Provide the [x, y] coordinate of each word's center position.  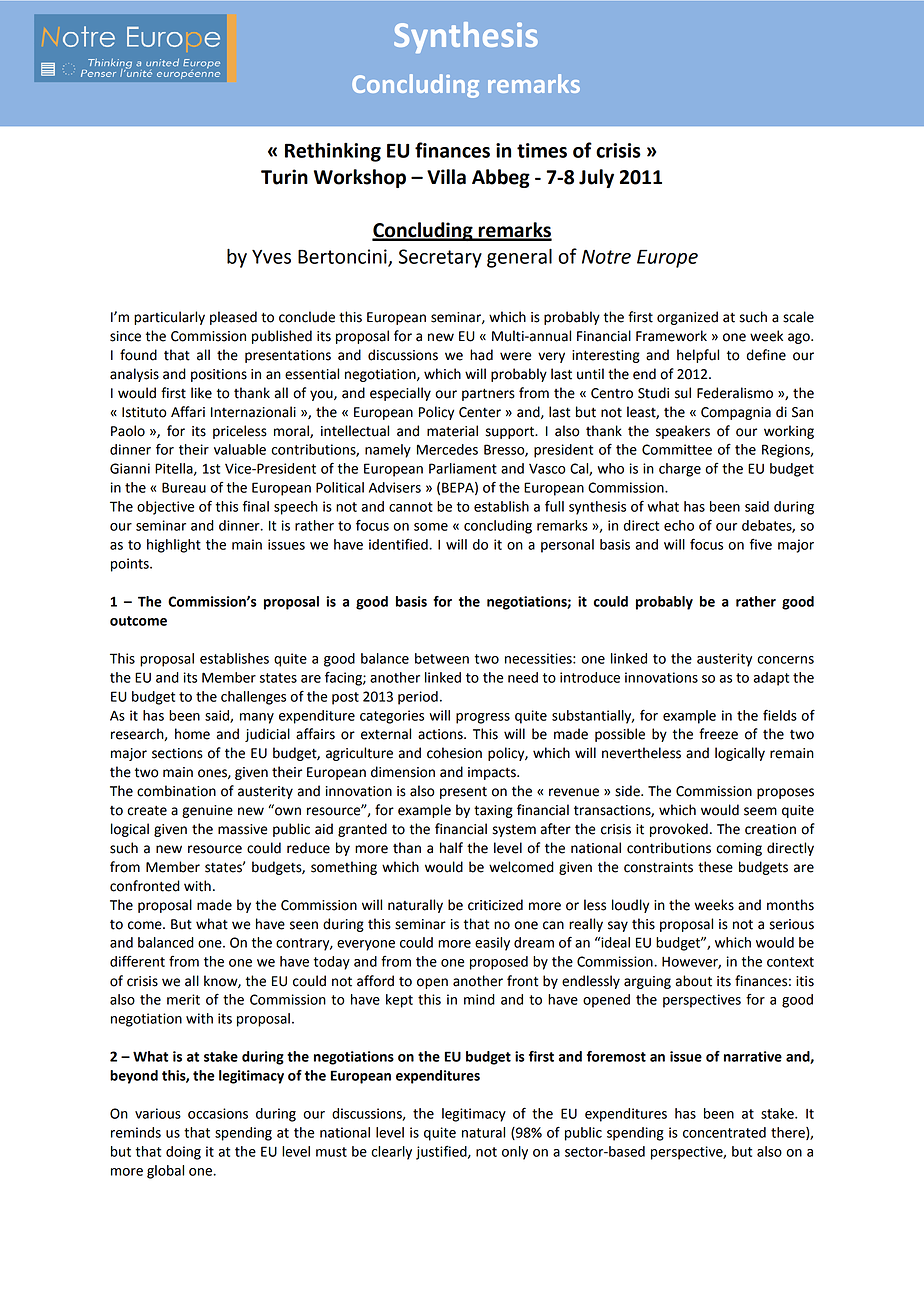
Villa [446, 177]
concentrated [724, 1132]
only [515, 1153]
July [596, 178]
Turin [284, 177]
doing [183, 1153]
